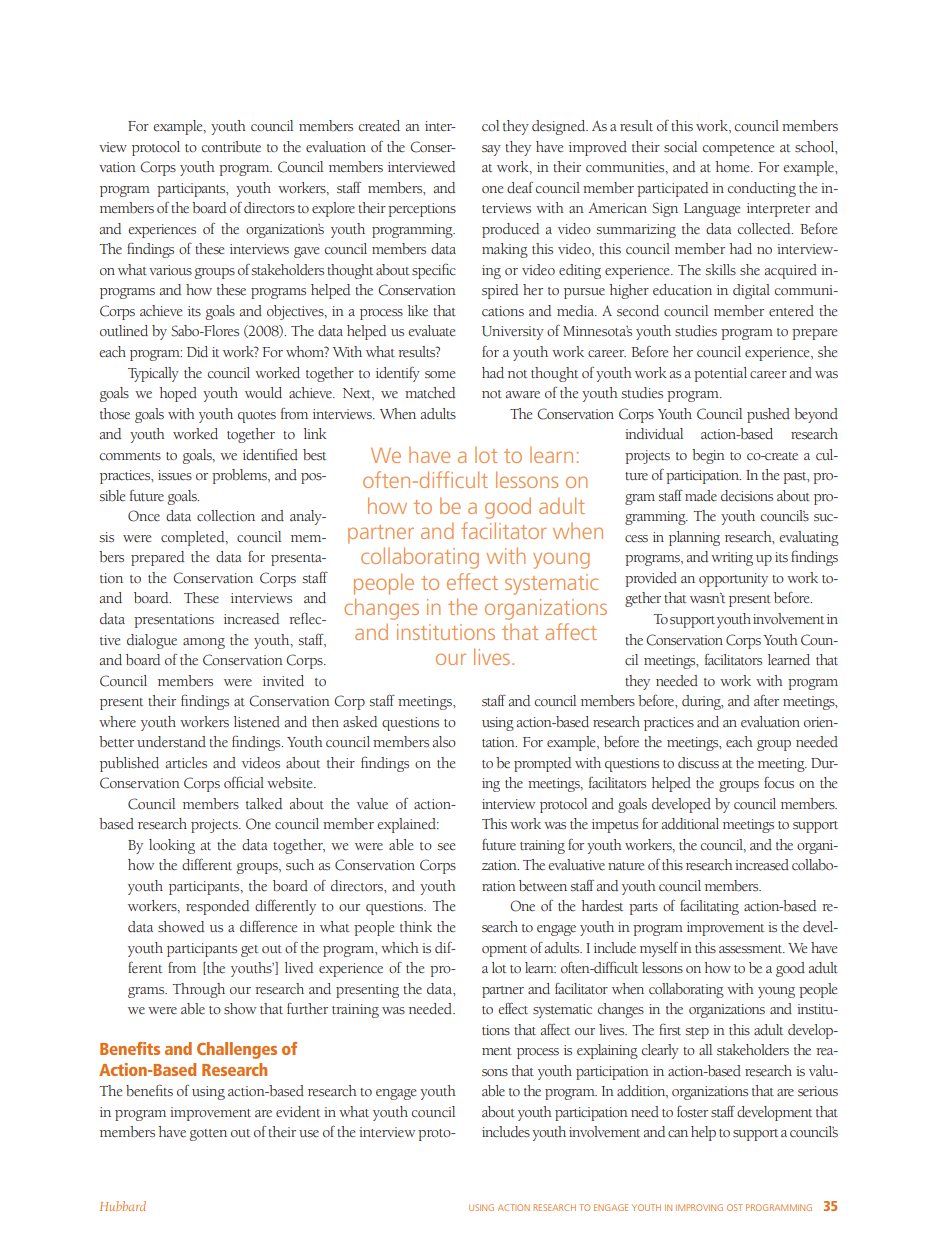  I want to click on pushed, so click(768, 415).
